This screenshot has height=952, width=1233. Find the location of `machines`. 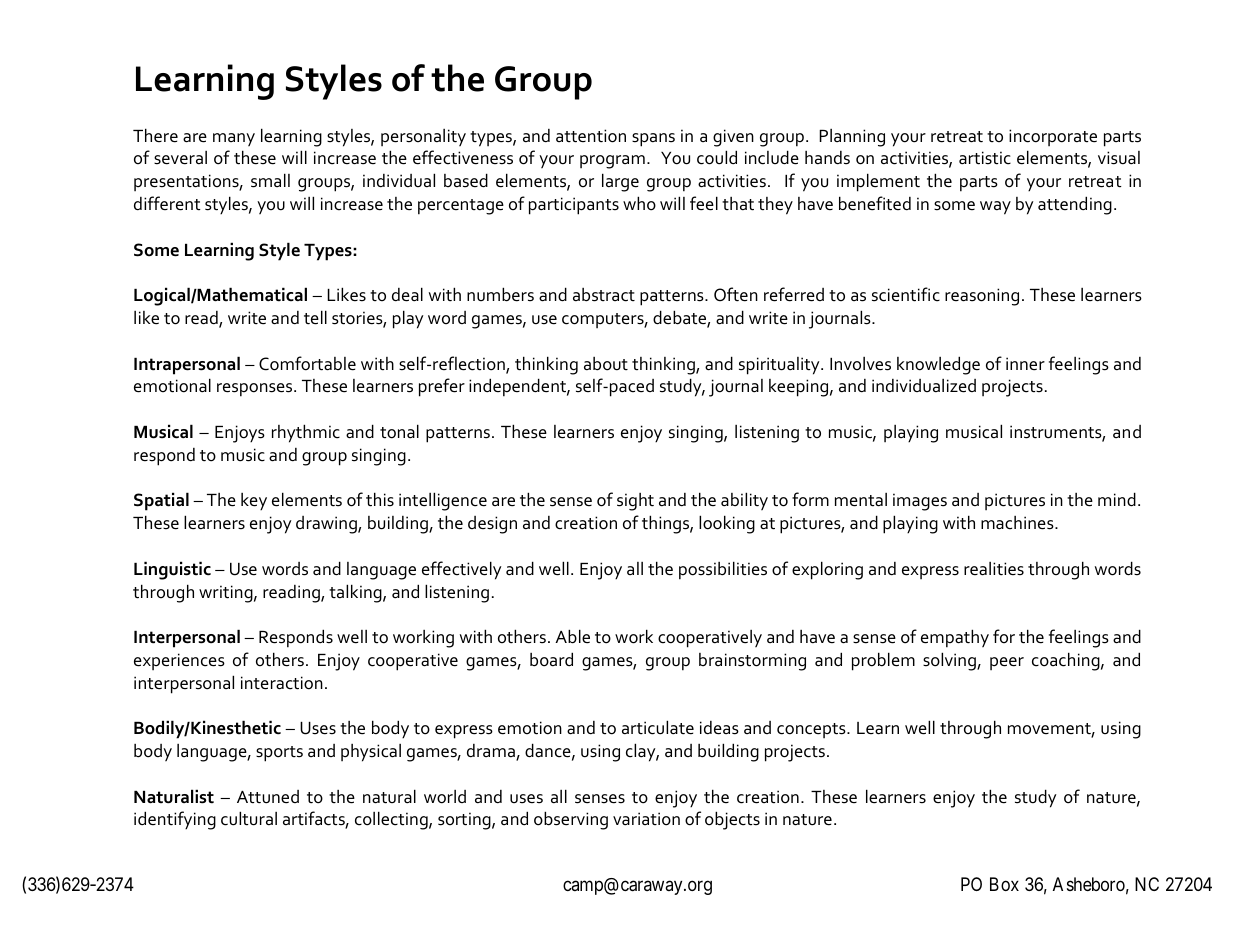

machines is located at coordinates (1018, 523).
